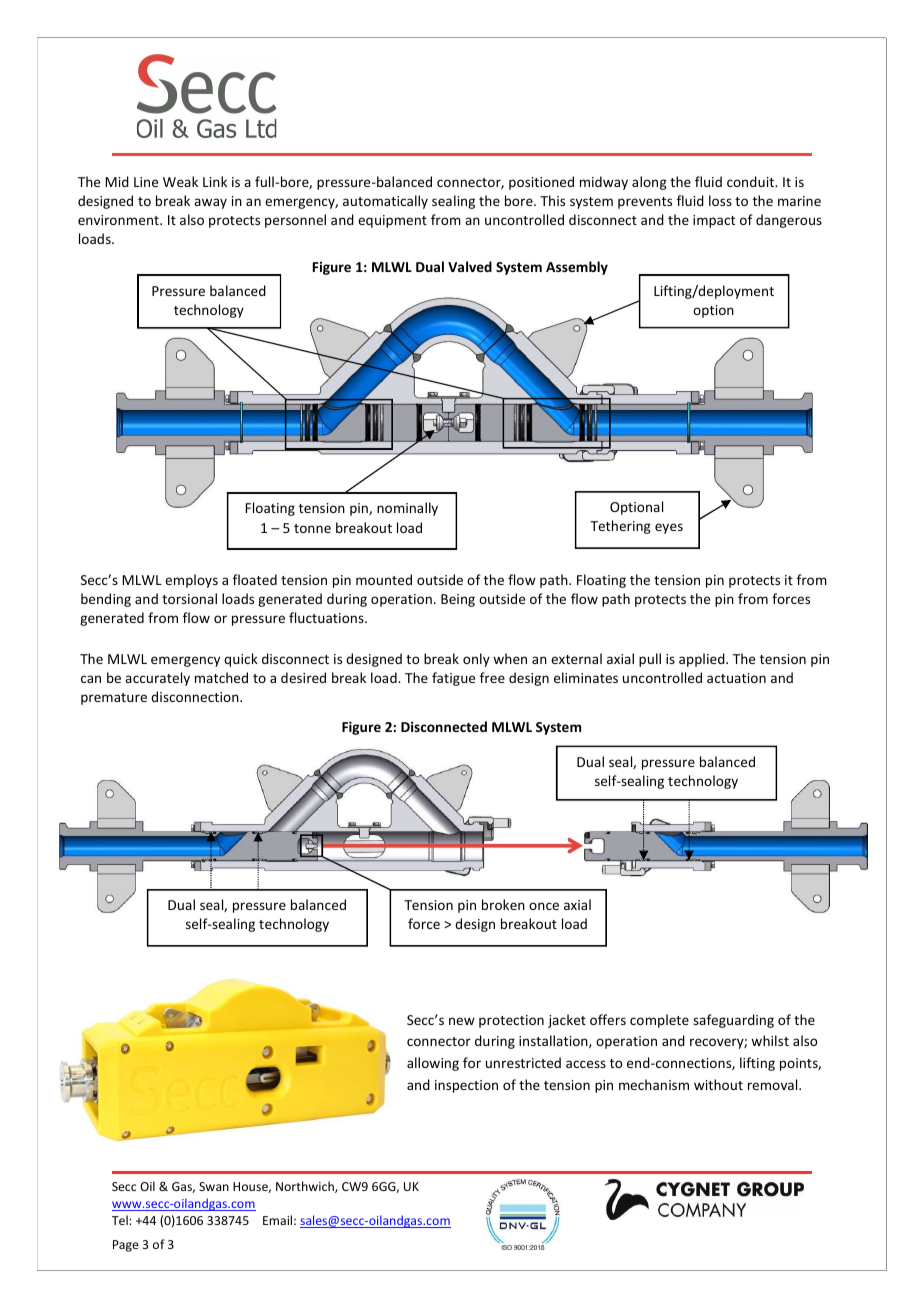 The height and width of the image is (1308, 924). I want to click on equipment, so click(392, 221).
